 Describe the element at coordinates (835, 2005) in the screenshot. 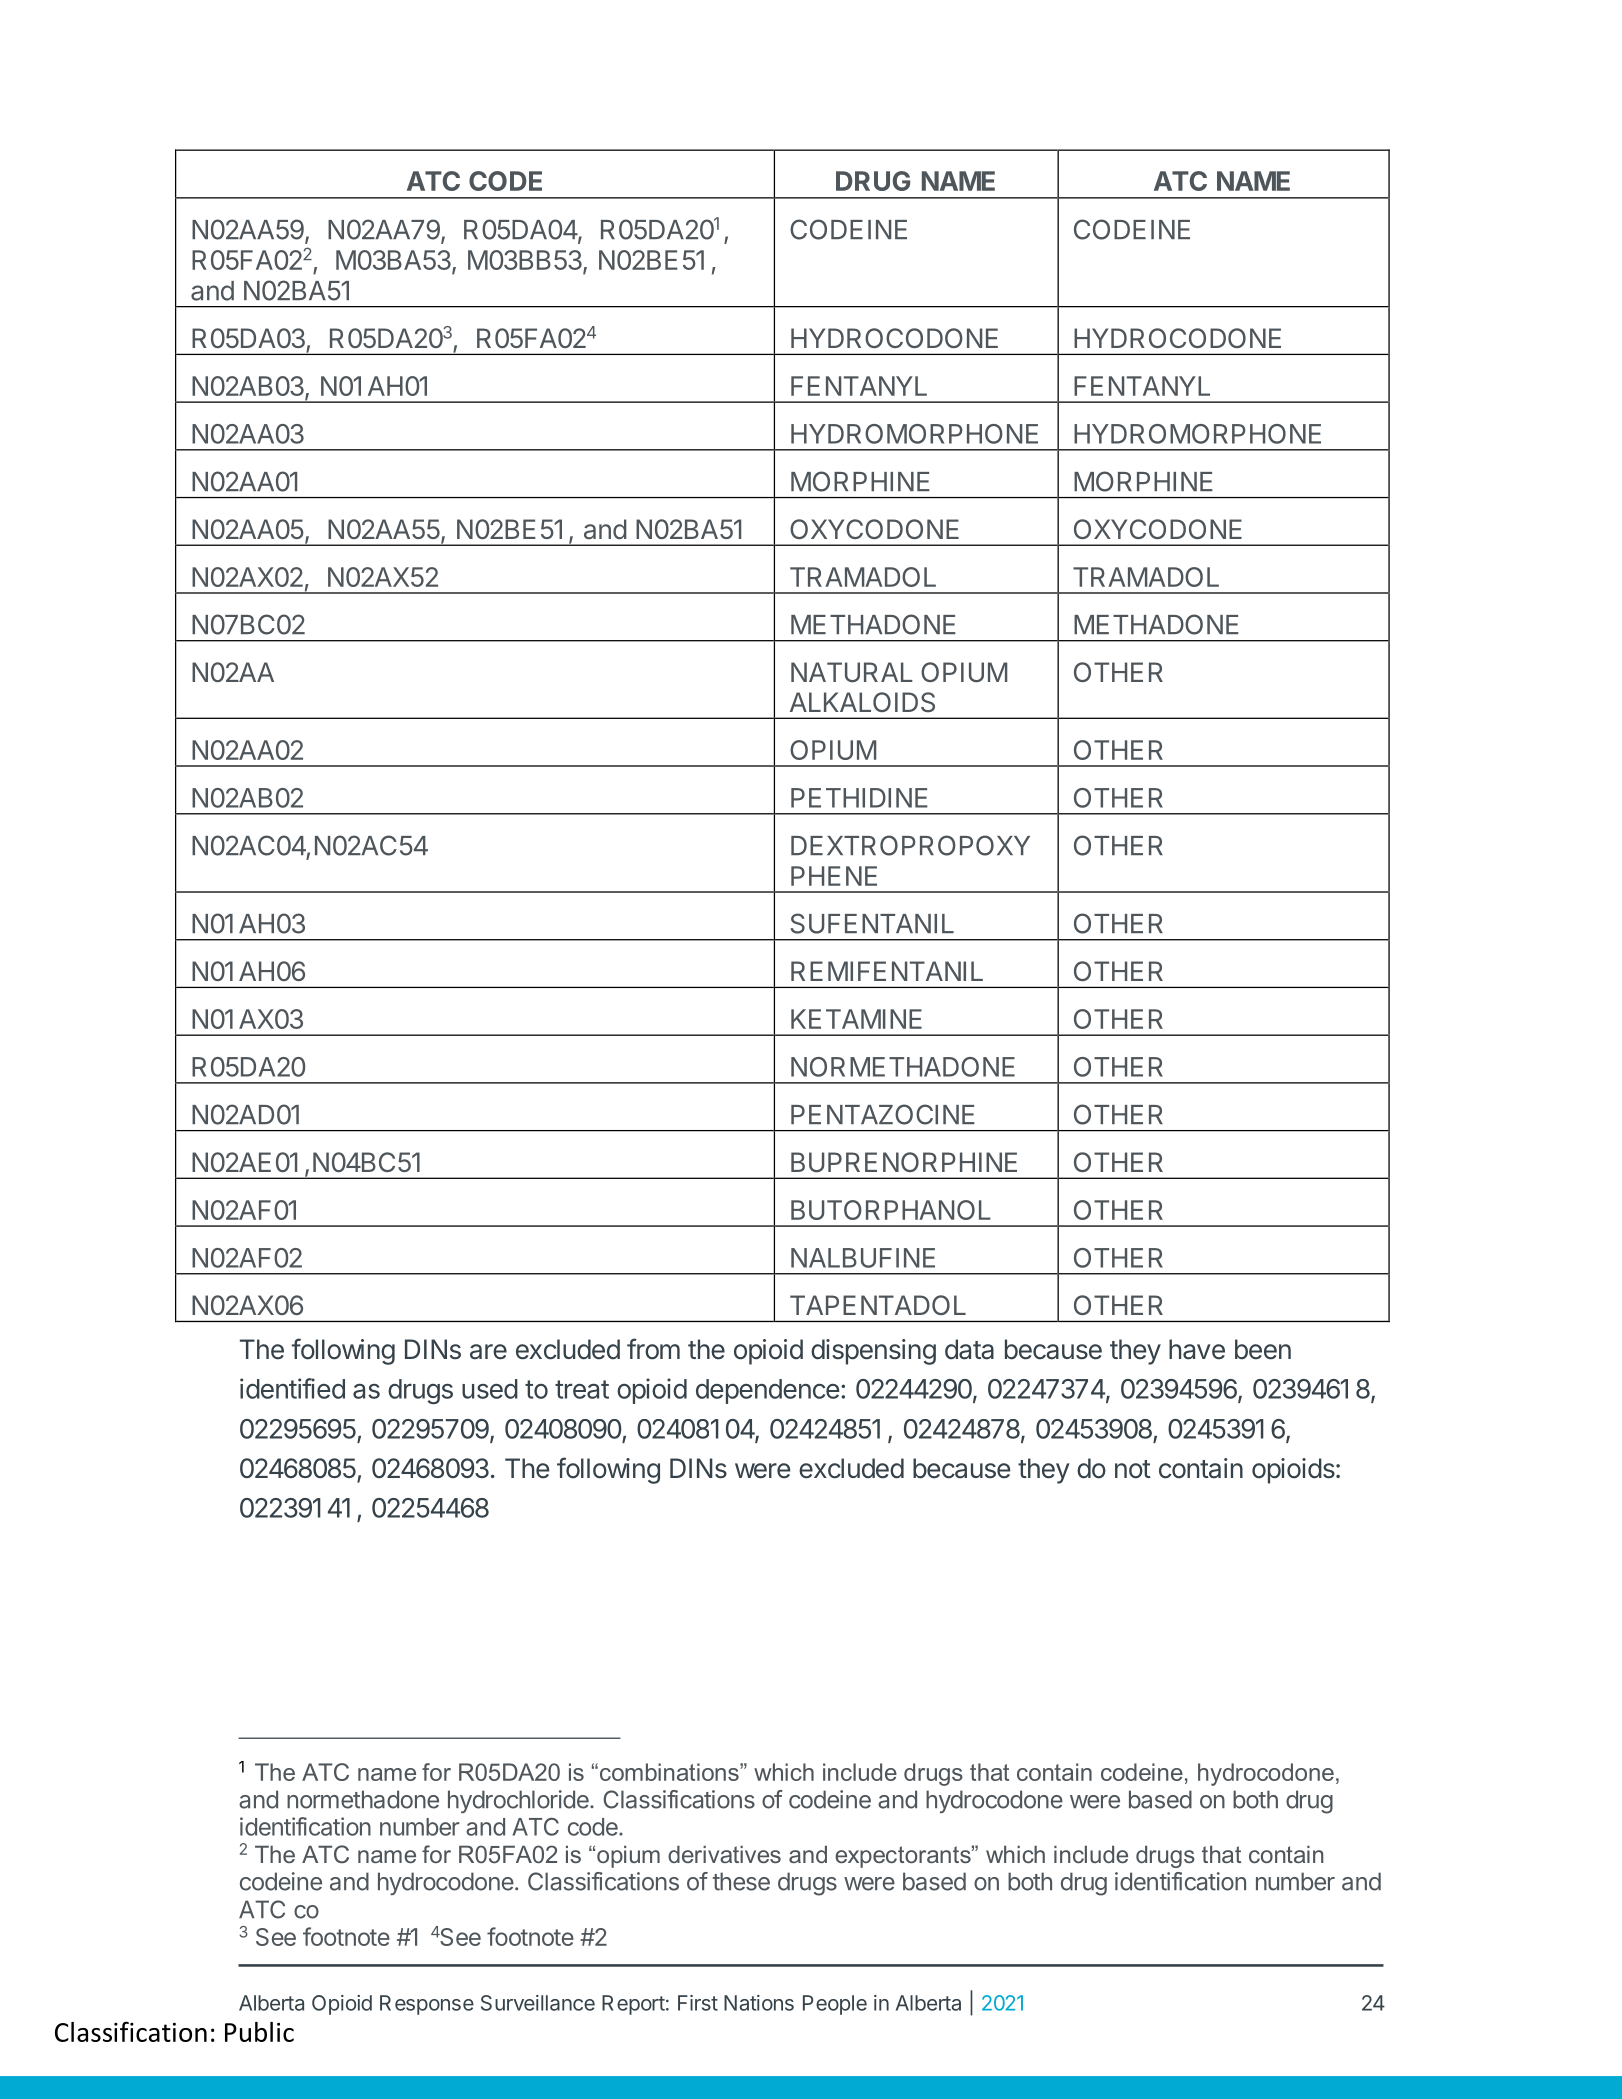

I see `People` at that location.
